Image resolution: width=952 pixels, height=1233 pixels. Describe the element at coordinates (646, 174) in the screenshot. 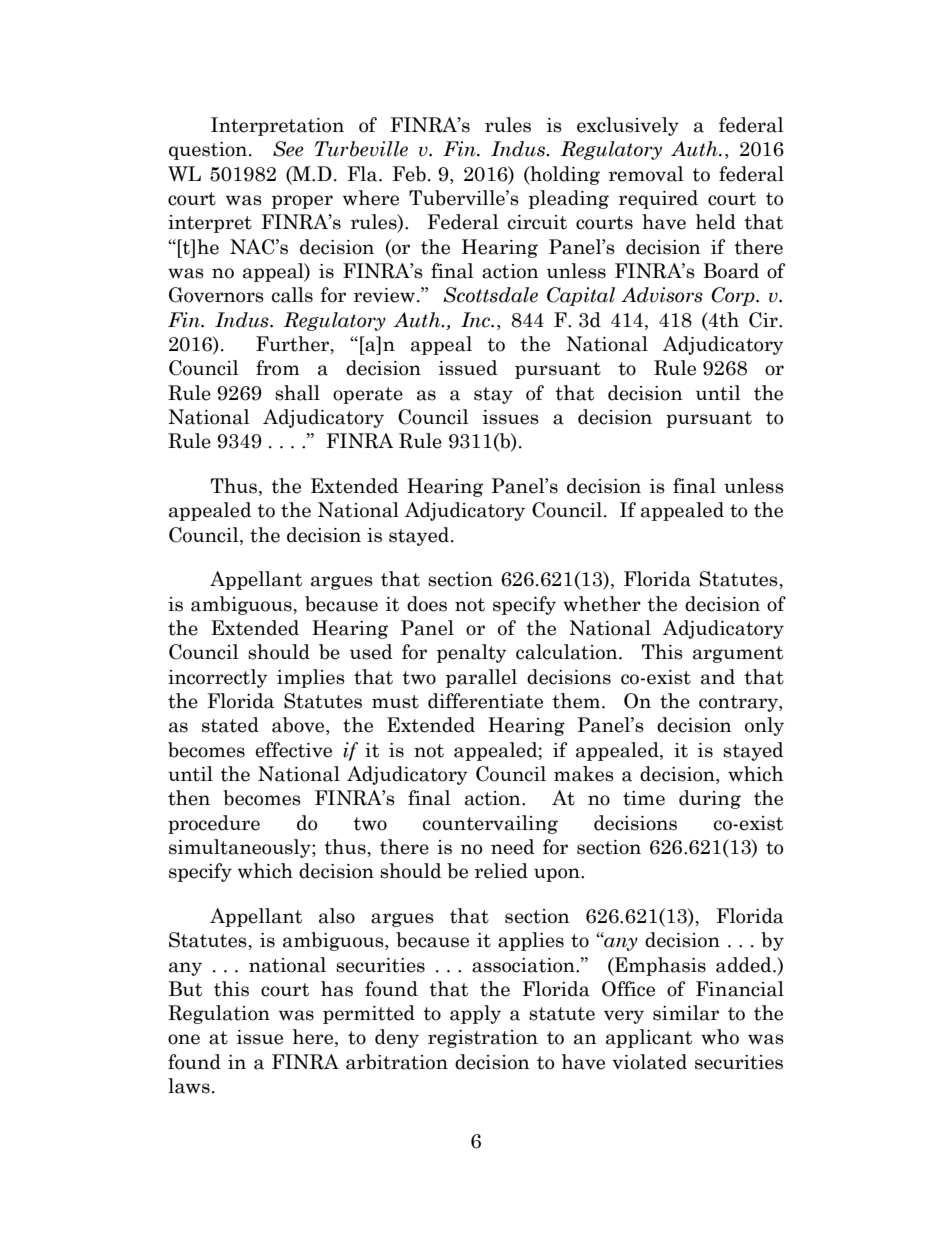

I see `removal` at that location.
